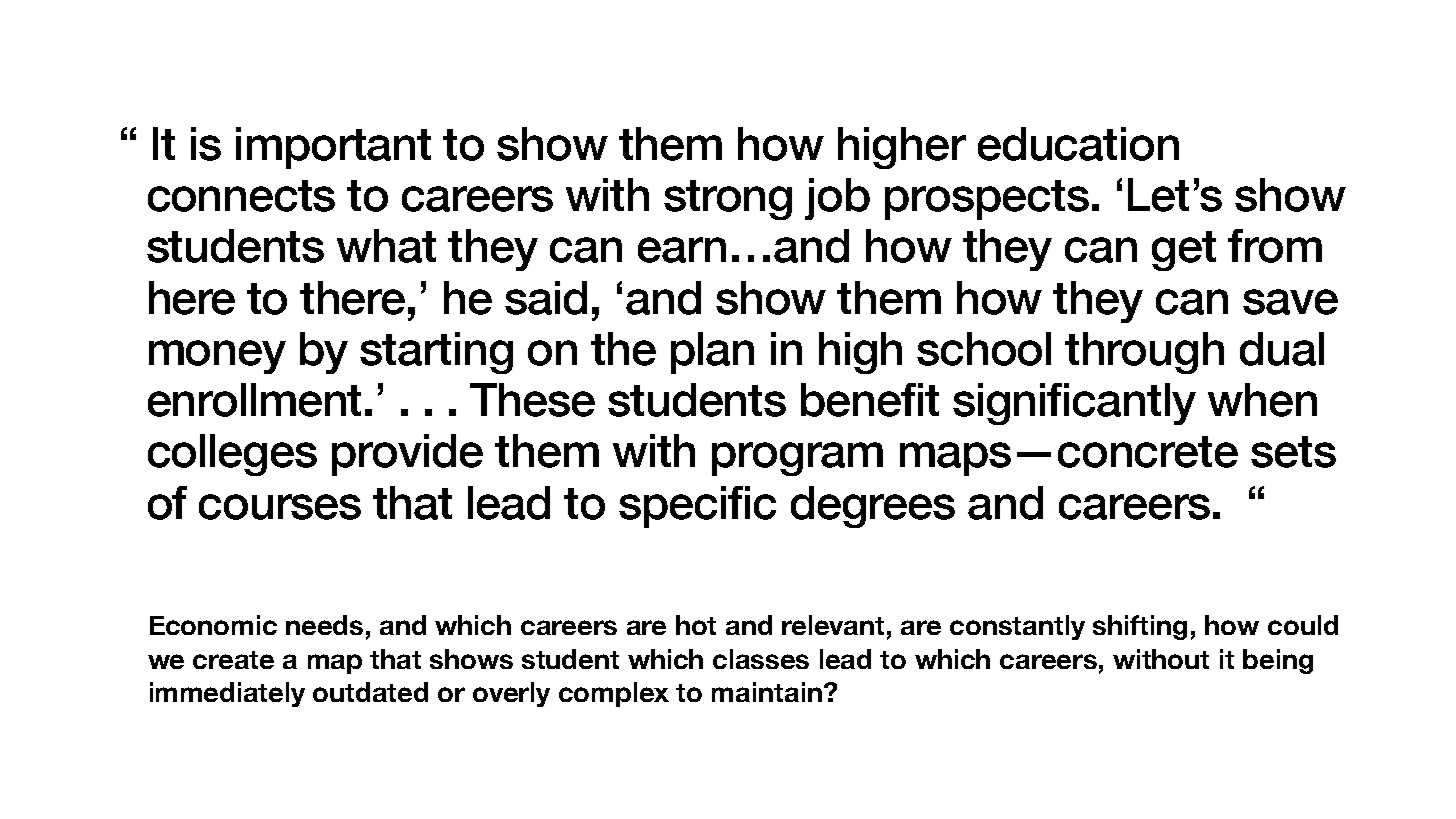 The height and width of the document is (819, 1456). What do you see at coordinates (1074, 404) in the document?
I see `significantly` at bounding box center [1074, 404].
